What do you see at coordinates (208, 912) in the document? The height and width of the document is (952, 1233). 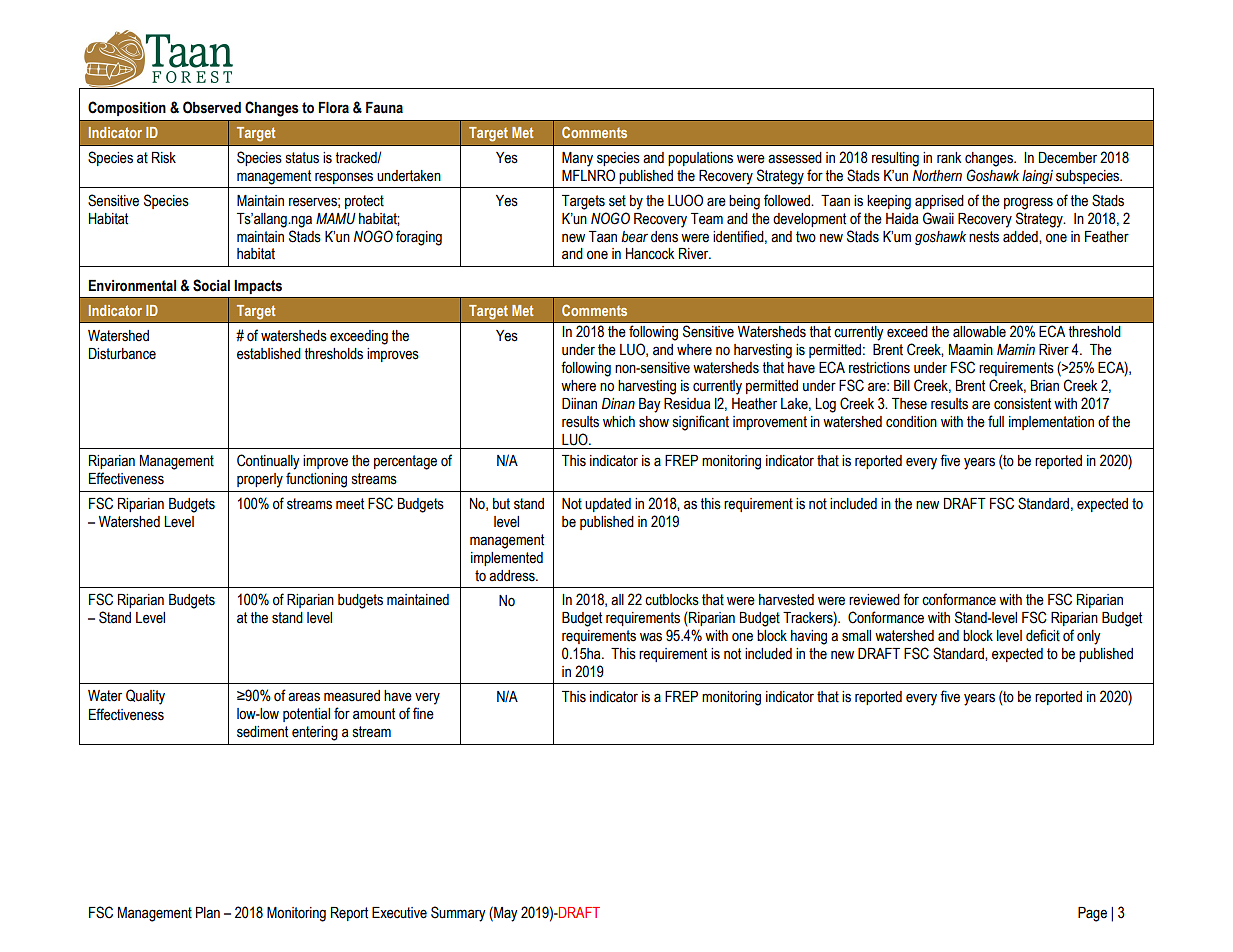 I see `Plan` at bounding box center [208, 912].
